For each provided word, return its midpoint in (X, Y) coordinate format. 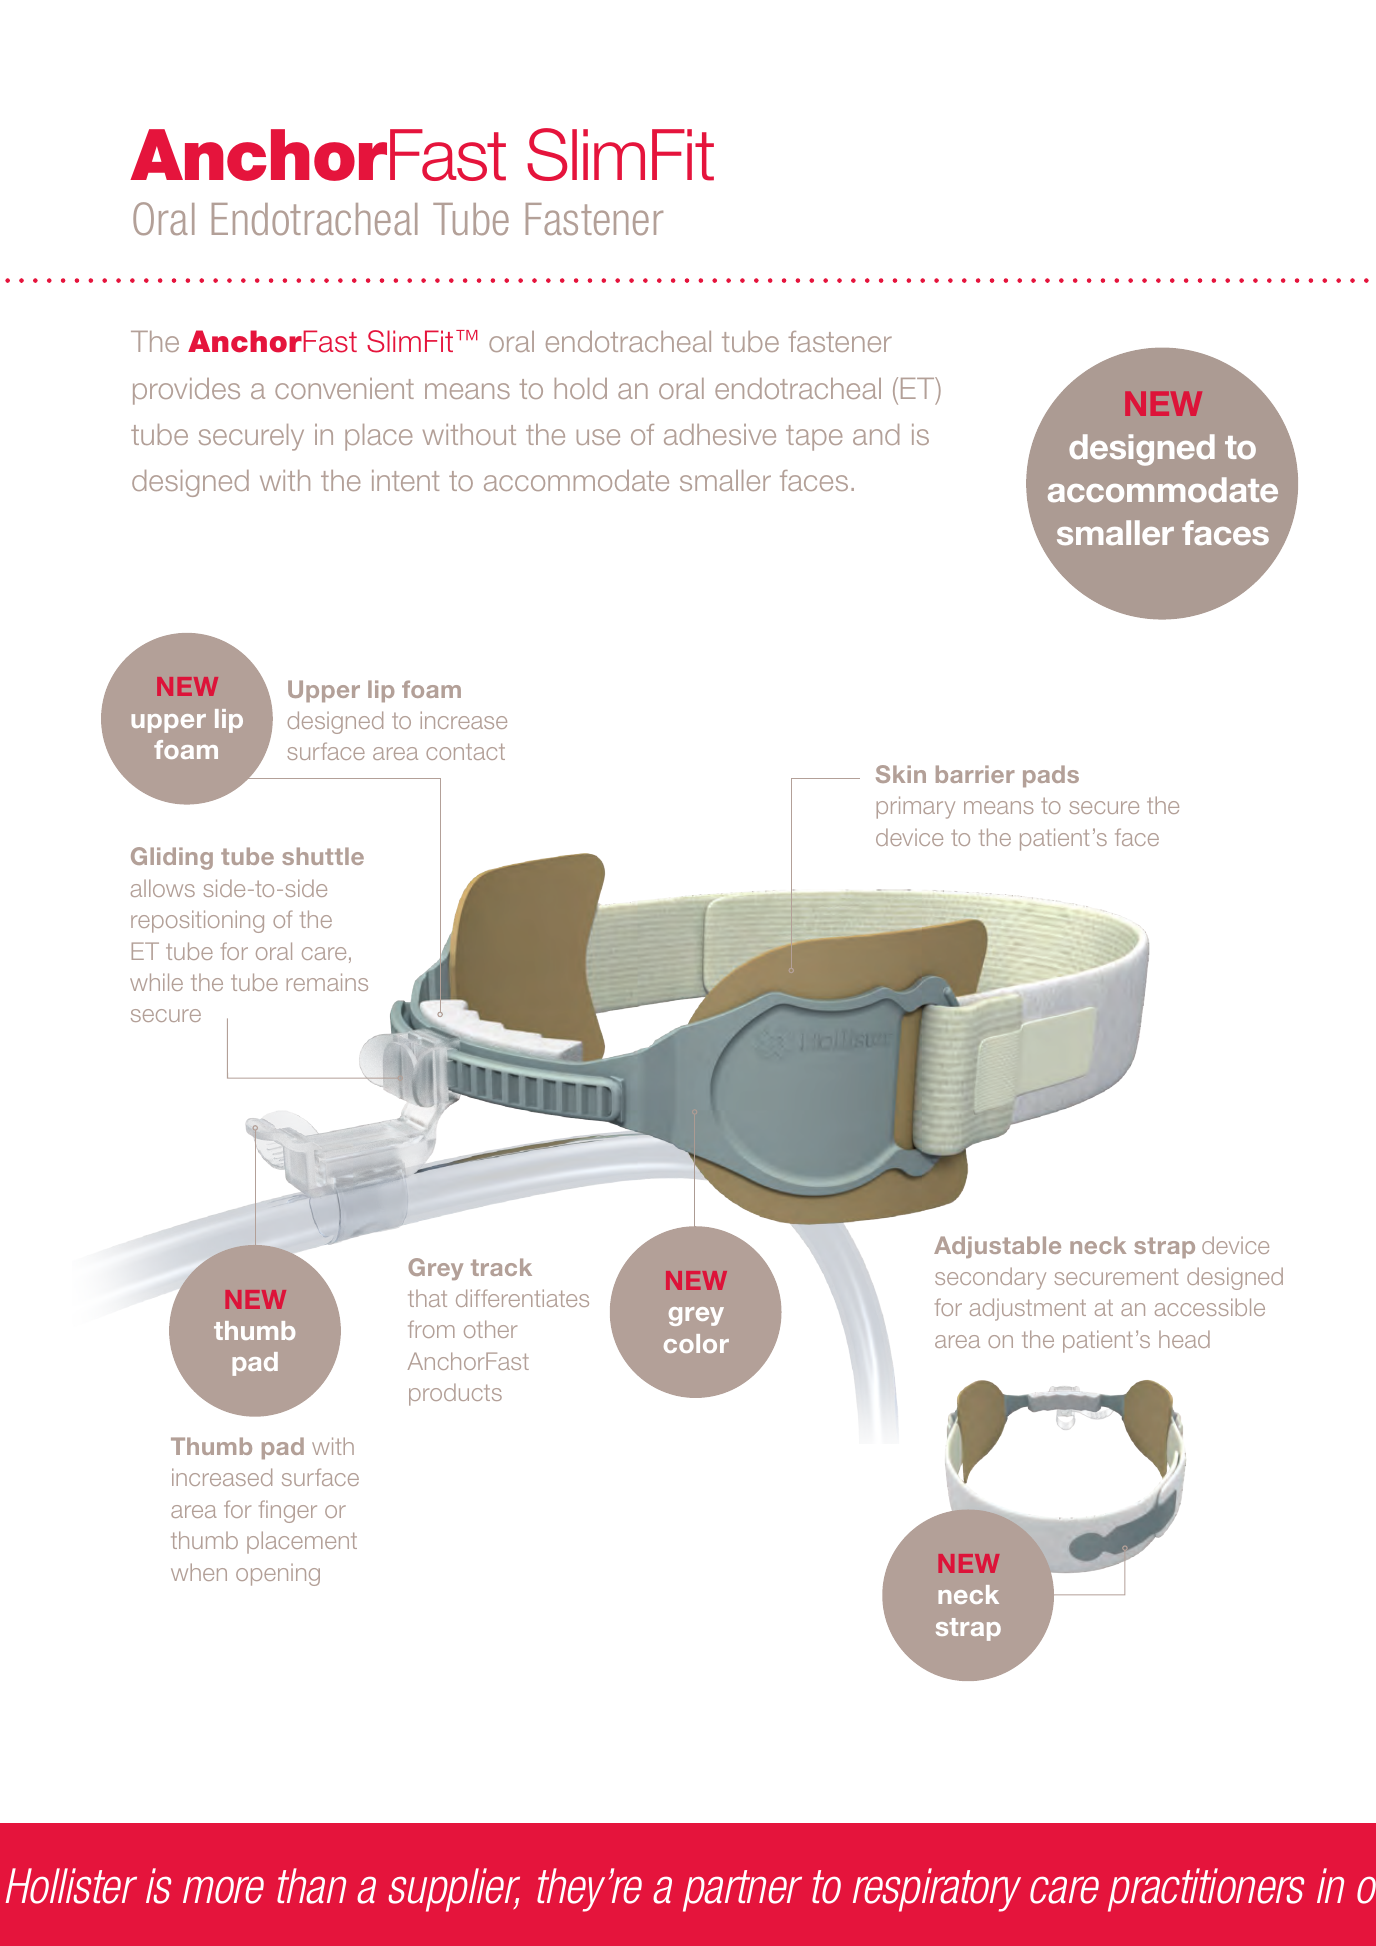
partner (742, 1891)
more (223, 1890)
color (696, 1343)
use (598, 437)
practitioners (1206, 1890)
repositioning (197, 921)
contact (465, 751)
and (876, 434)
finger (288, 1511)
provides (186, 391)
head (1184, 1339)
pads (1051, 776)
